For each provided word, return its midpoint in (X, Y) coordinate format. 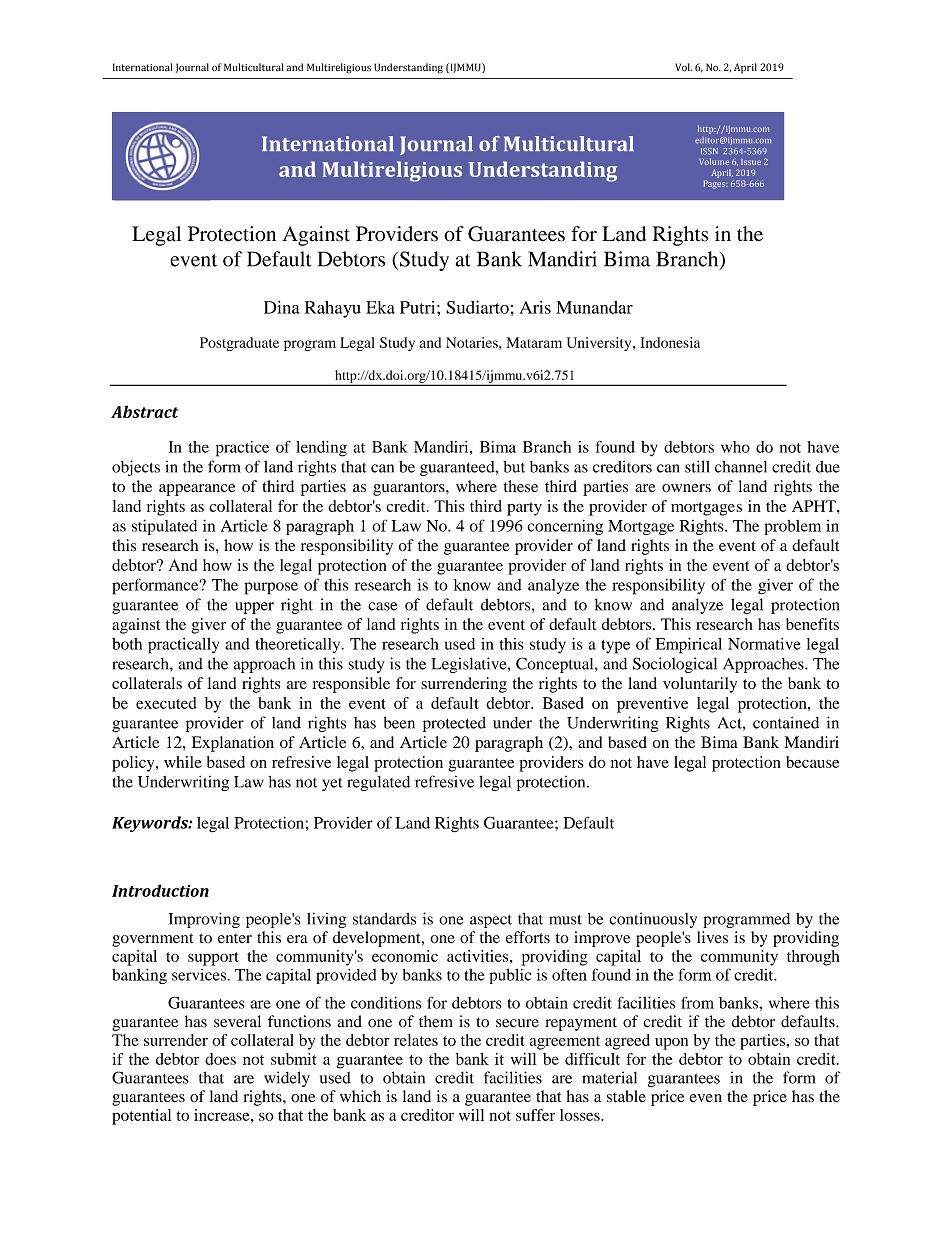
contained (786, 722)
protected (454, 724)
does (220, 1059)
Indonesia (670, 342)
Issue (751, 162)
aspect (491, 921)
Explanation (233, 744)
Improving (204, 920)
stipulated (164, 527)
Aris (535, 307)
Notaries (473, 342)
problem (793, 527)
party (524, 509)
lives (712, 937)
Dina (282, 307)
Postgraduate (239, 344)
